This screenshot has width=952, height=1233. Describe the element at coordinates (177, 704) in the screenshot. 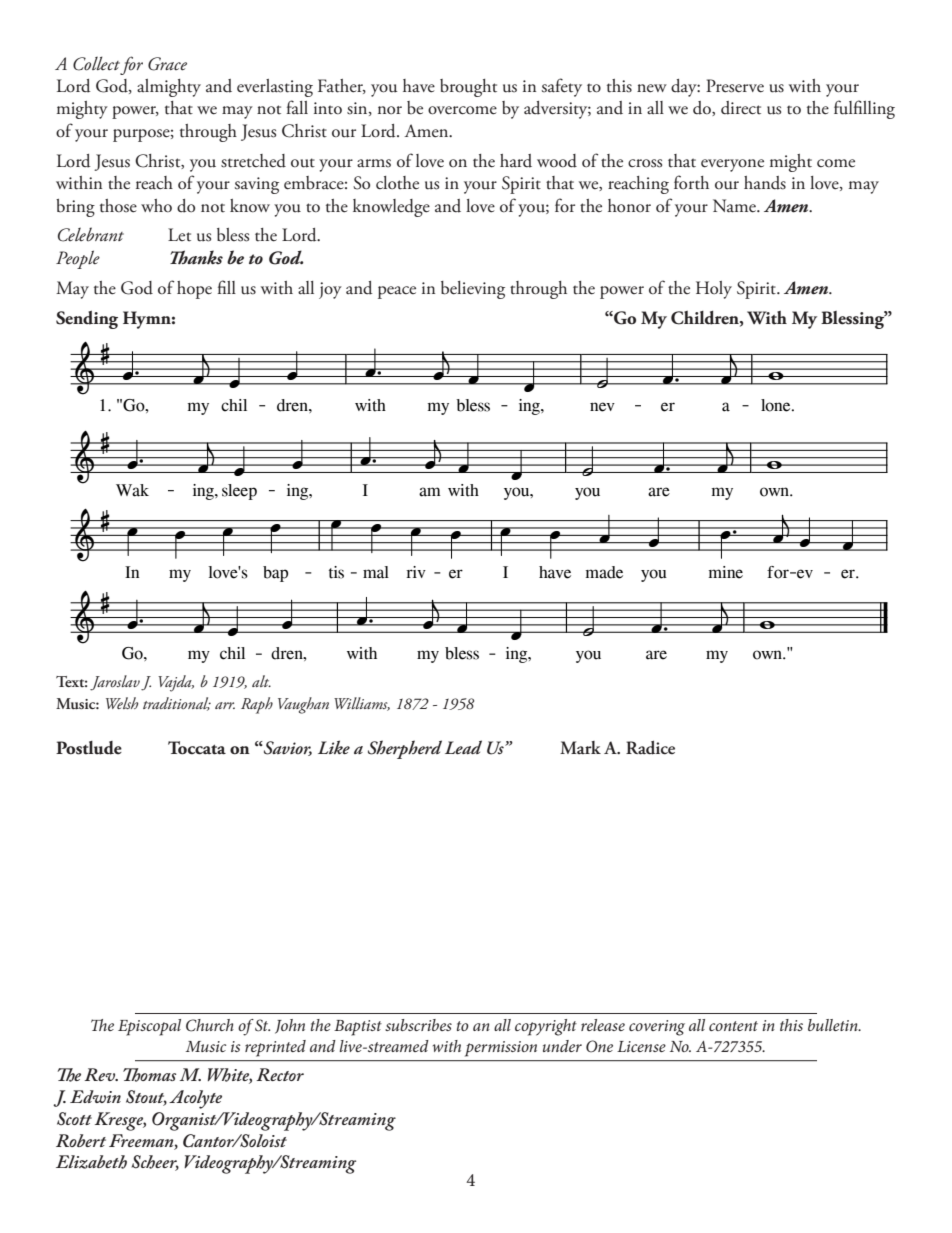

I see `traditional` at that location.
